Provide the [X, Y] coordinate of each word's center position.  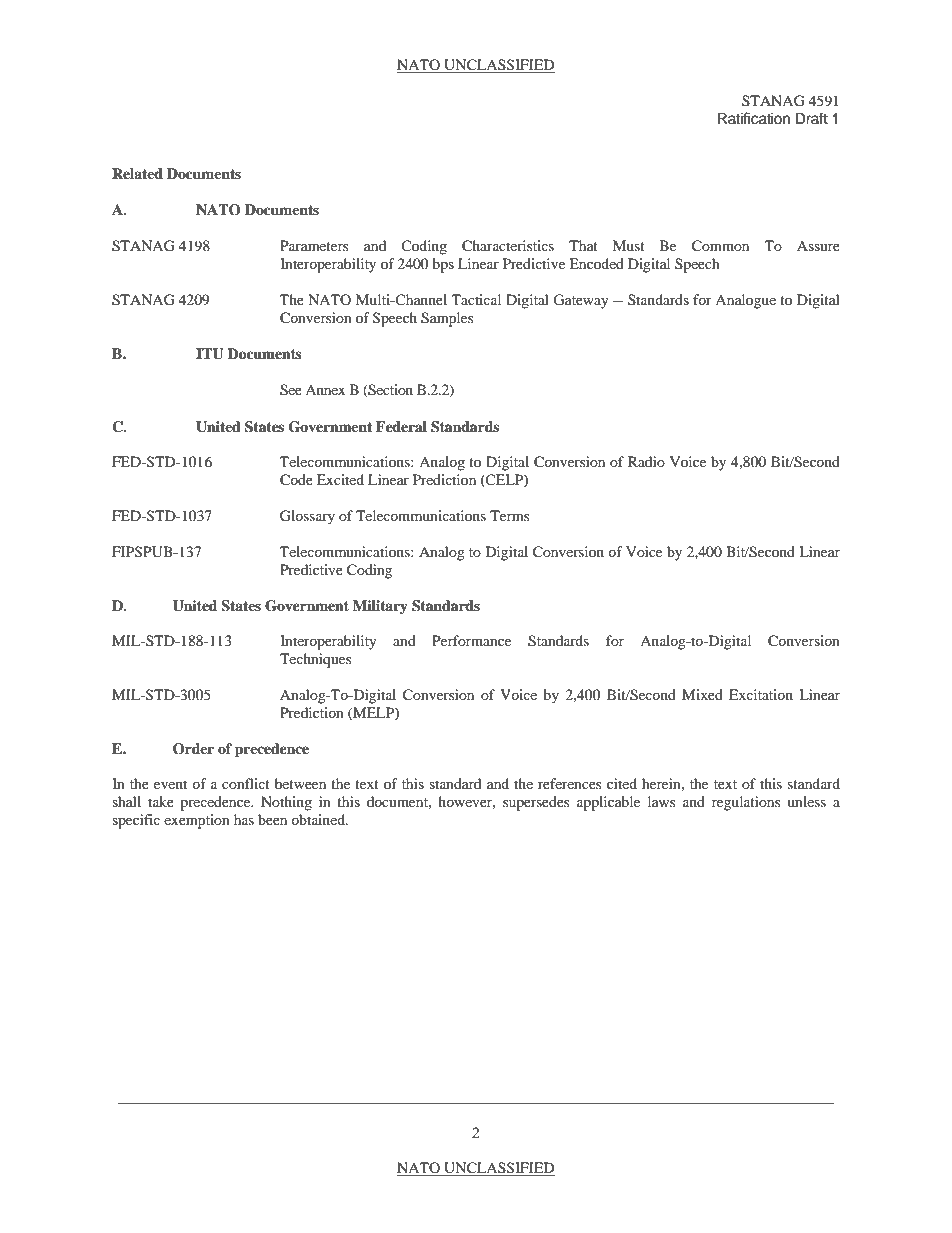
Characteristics [508, 246]
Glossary [307, 517]
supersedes [536, 803]
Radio [646, 461]
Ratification [754, 118]
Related [137, 173]
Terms [509, 515]
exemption [197, 821]
